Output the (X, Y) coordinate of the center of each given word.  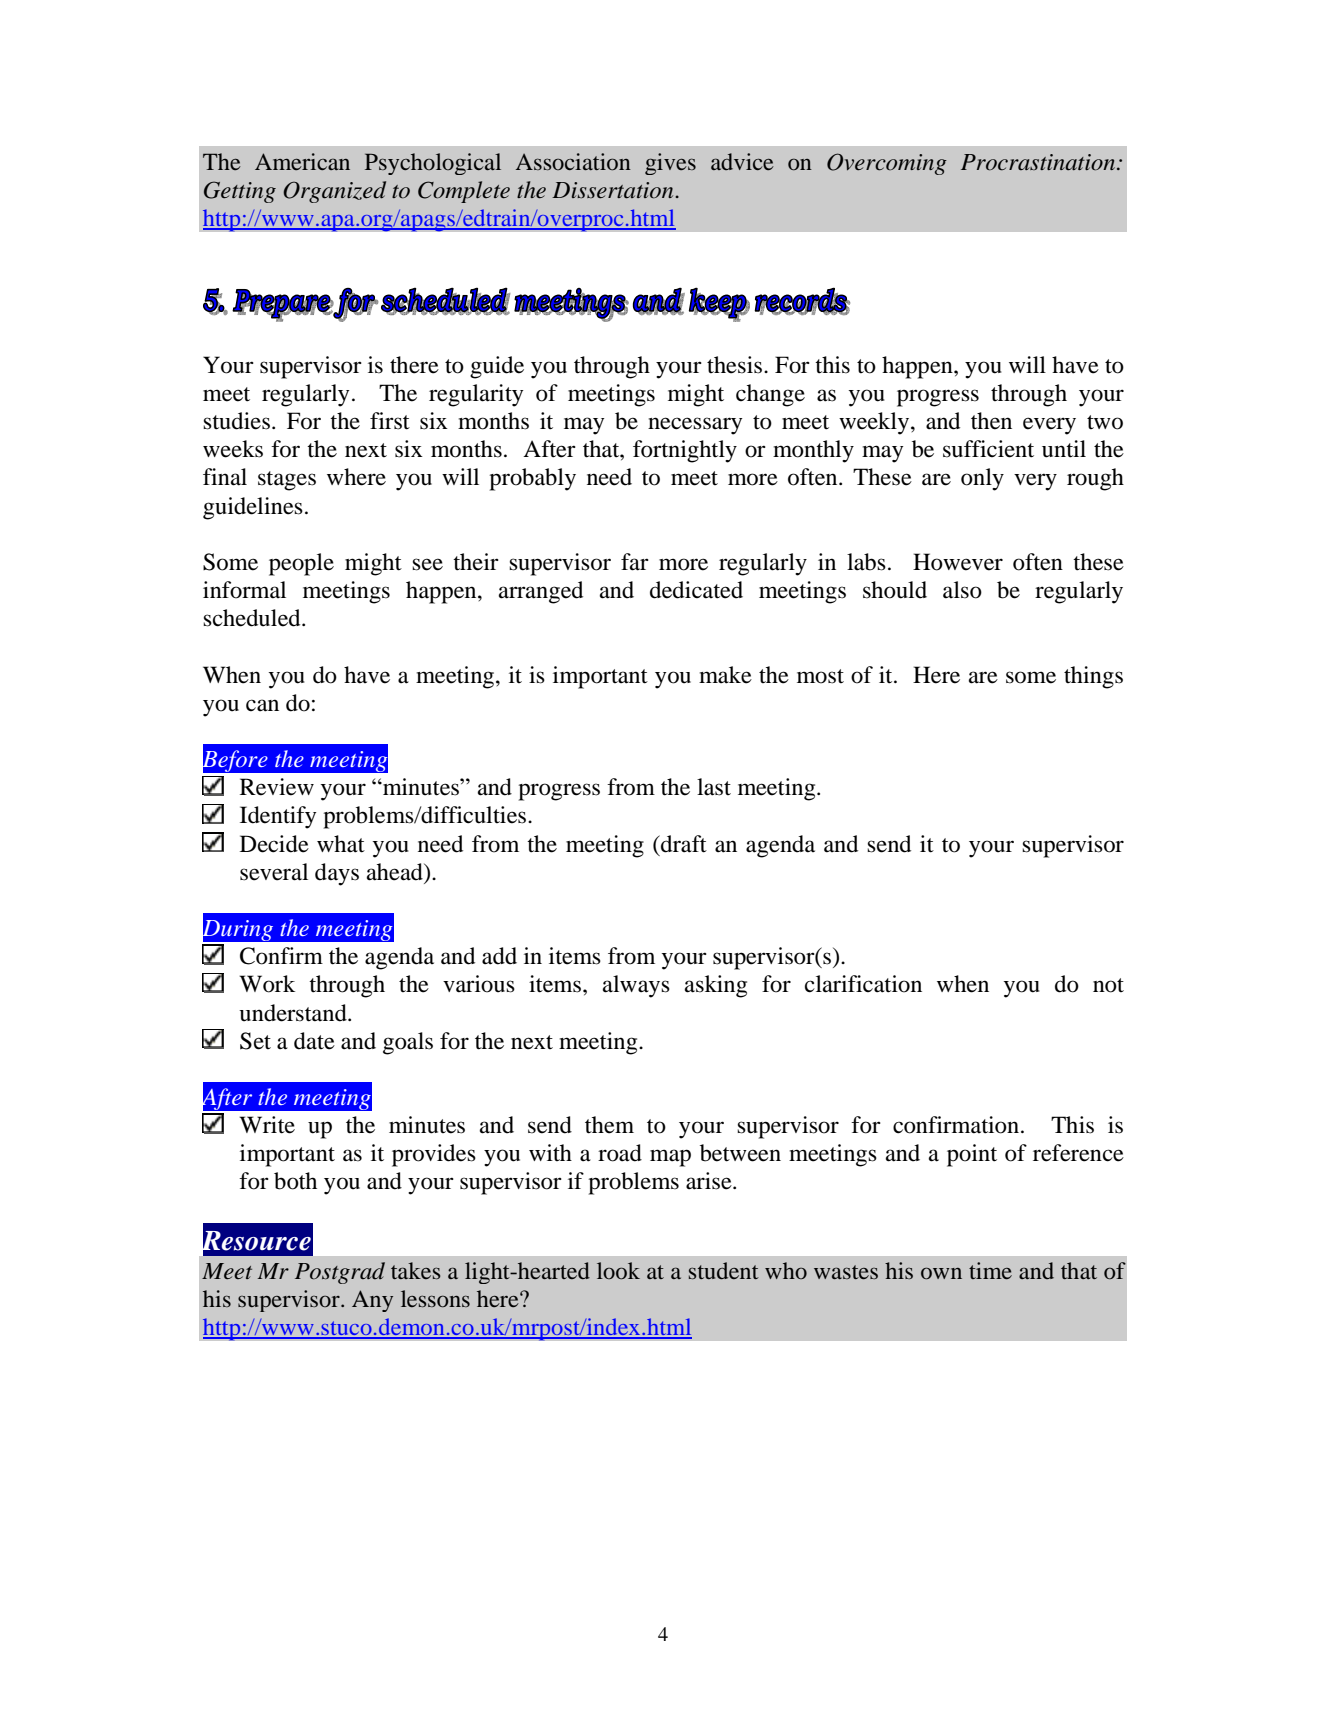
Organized (334, 192)
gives (670, 164)
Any (372, 1301)
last (714, 787)
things (1093, 677)
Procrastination (1039, 162)
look (618, 1271)
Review (277, 787)
